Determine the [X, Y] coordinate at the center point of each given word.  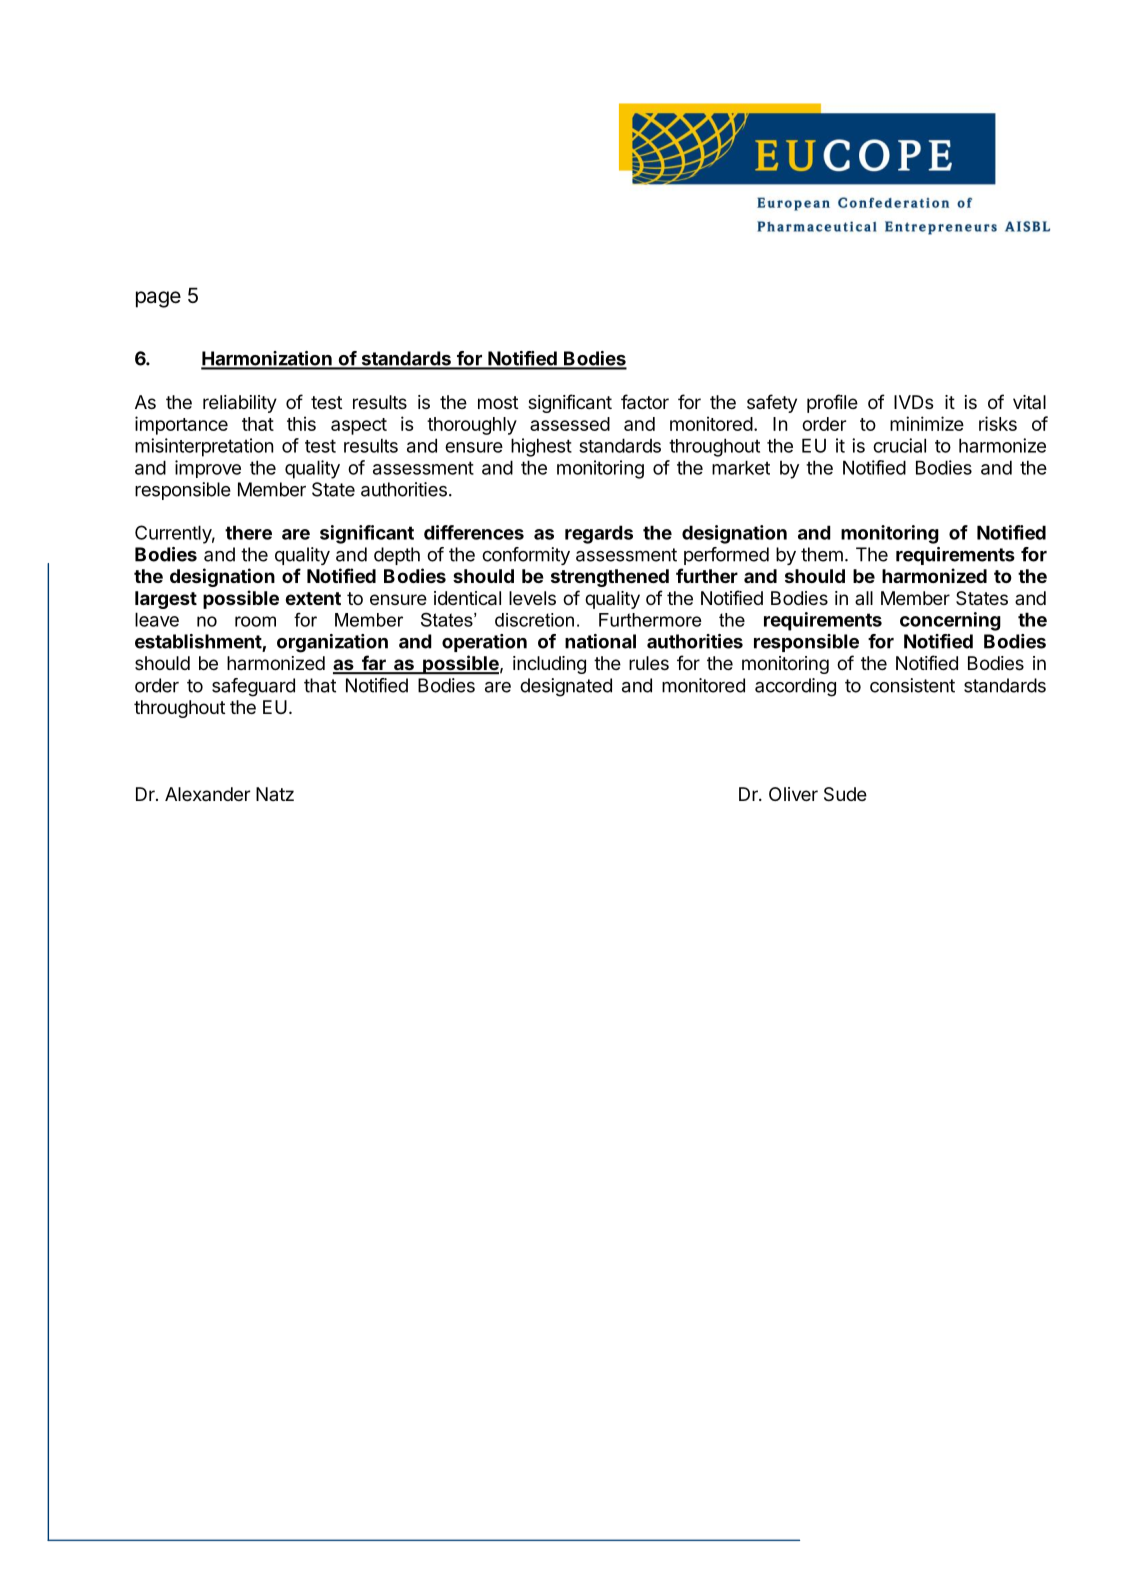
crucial [899, 445]
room [255, 621]
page [158, 299]
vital [1029, 402]
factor [645, 402]
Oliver [793, 794]
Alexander [207, 794]
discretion [534, 620]
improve [208, 469]
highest [541, 447]
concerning [950, 621]
